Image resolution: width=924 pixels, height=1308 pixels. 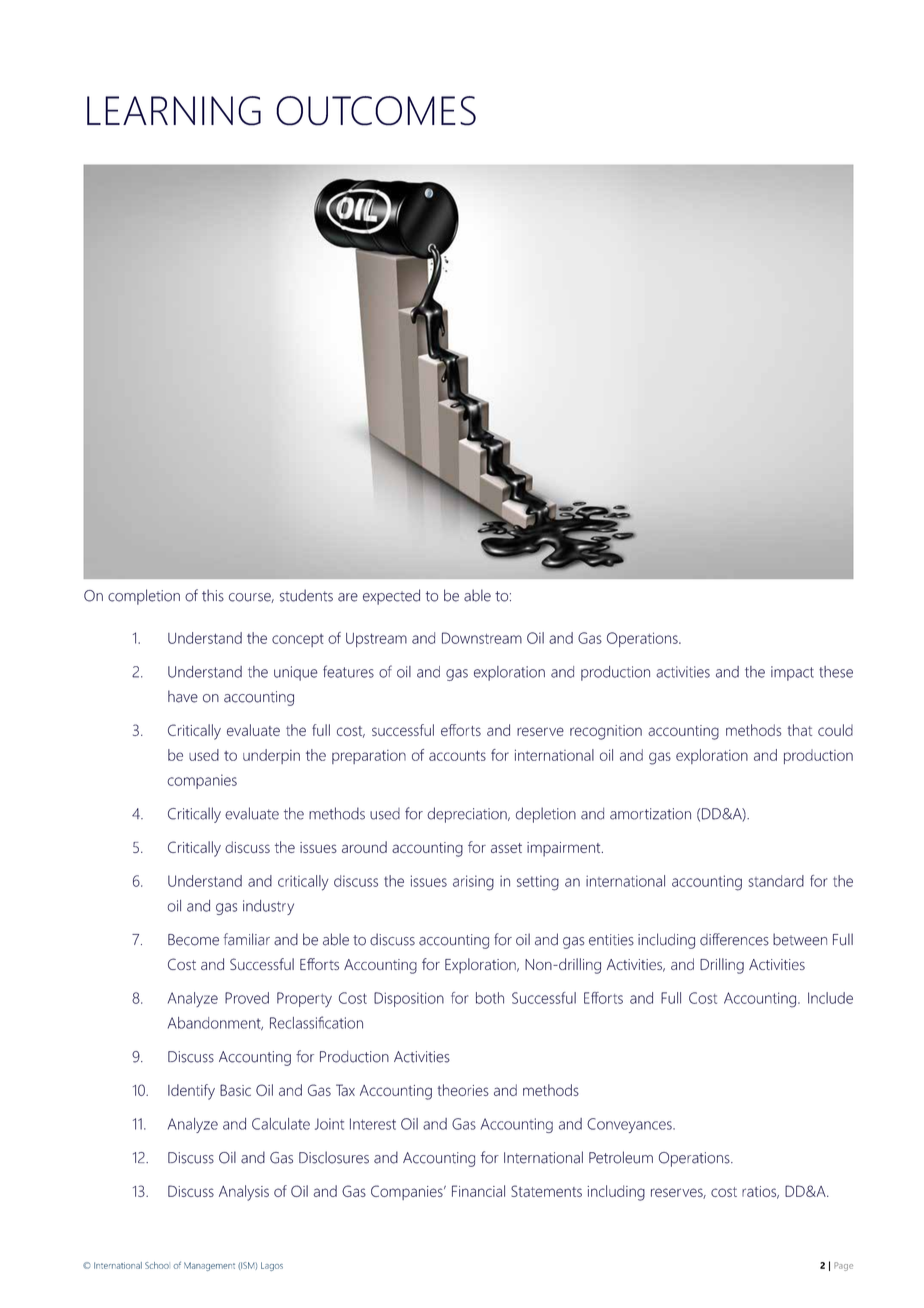 I want to click on expected, so click(x=391, y=597).
